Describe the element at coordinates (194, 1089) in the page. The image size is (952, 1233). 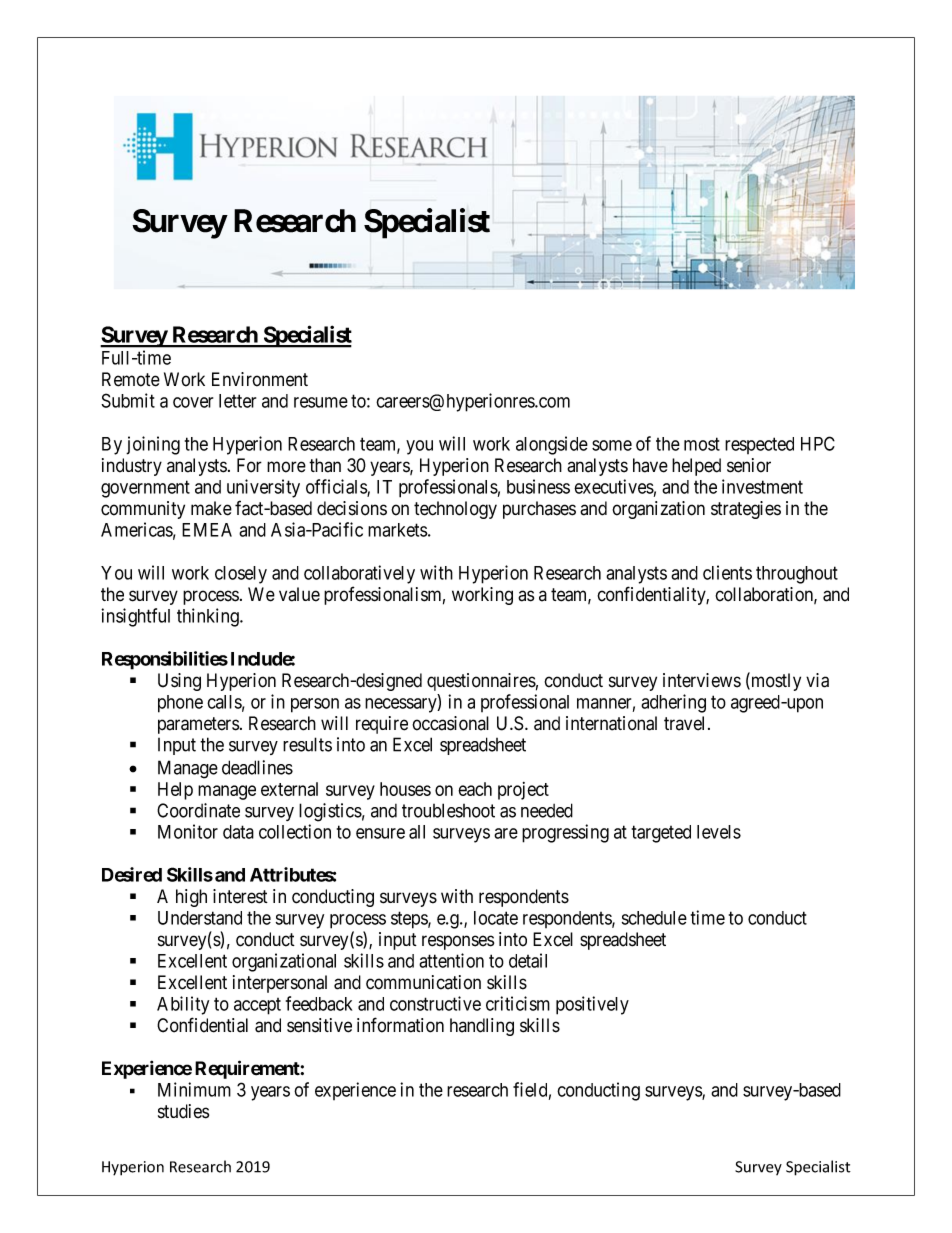
I see `Minimum` at that location.
